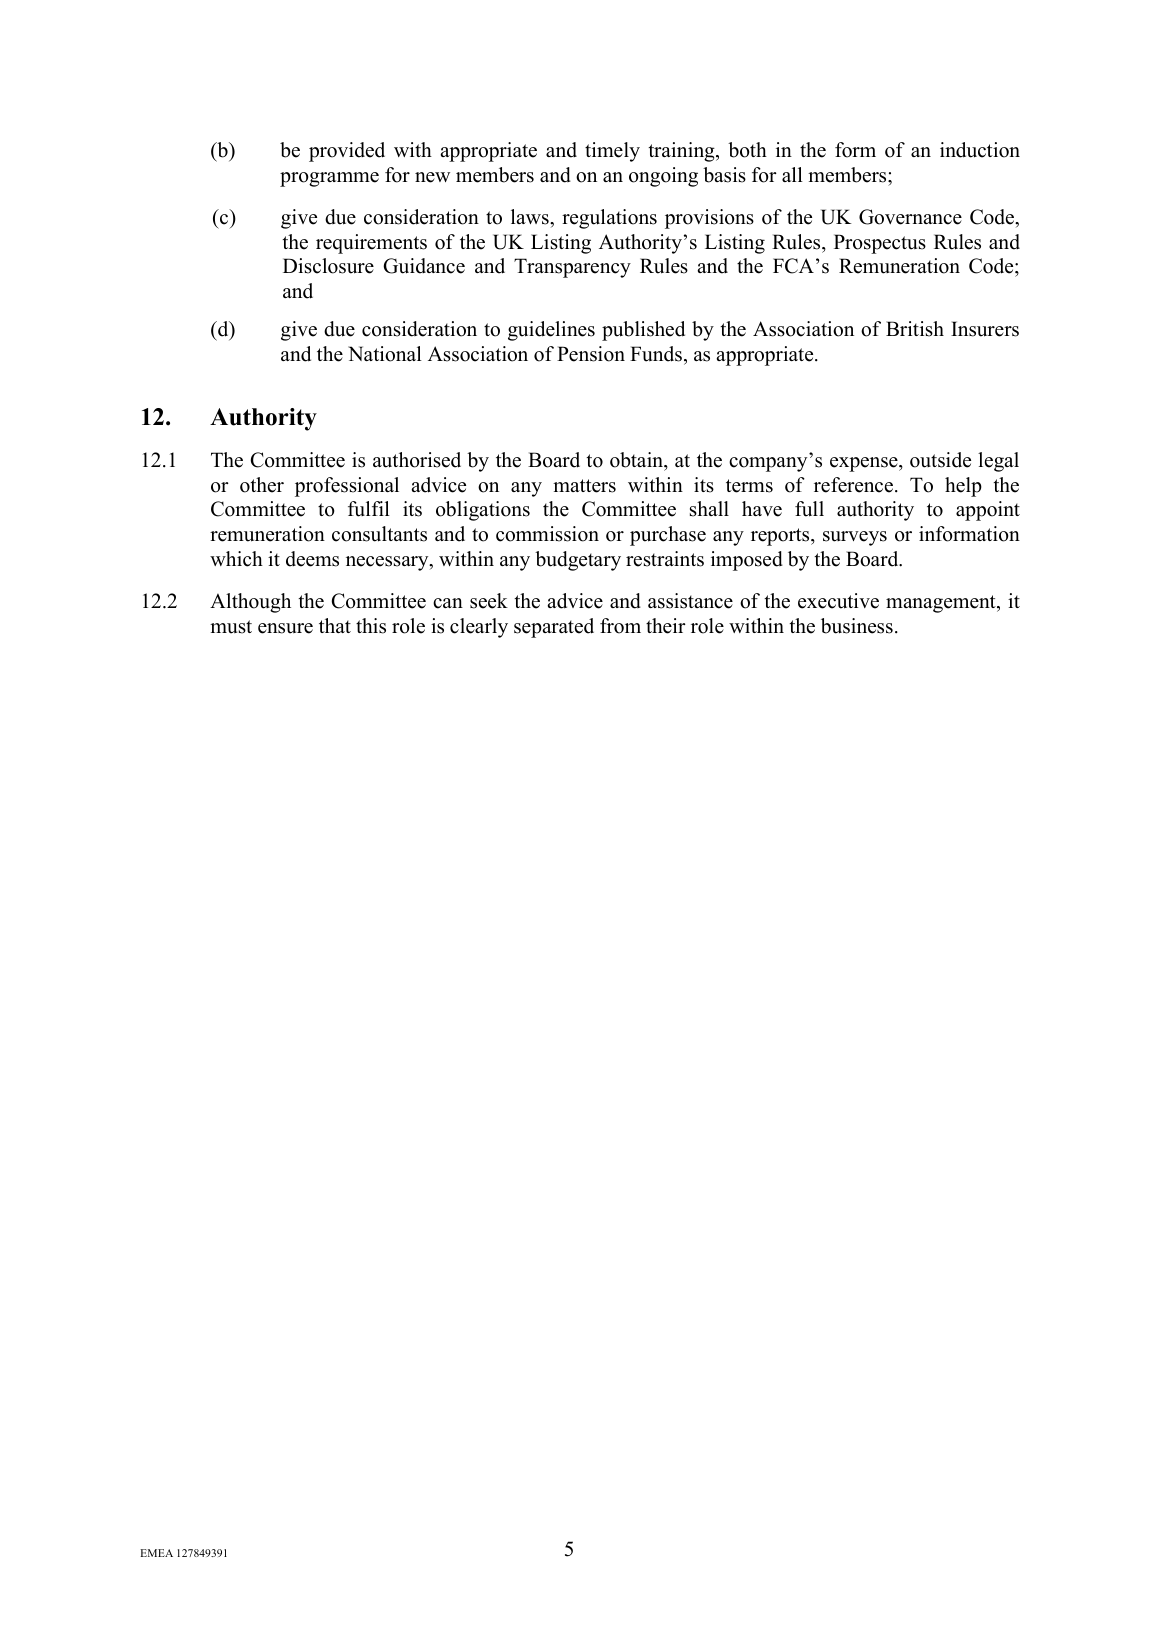 This screenshot has width=1160, height=1640. I want to click on authorised, so click(417, 460).
